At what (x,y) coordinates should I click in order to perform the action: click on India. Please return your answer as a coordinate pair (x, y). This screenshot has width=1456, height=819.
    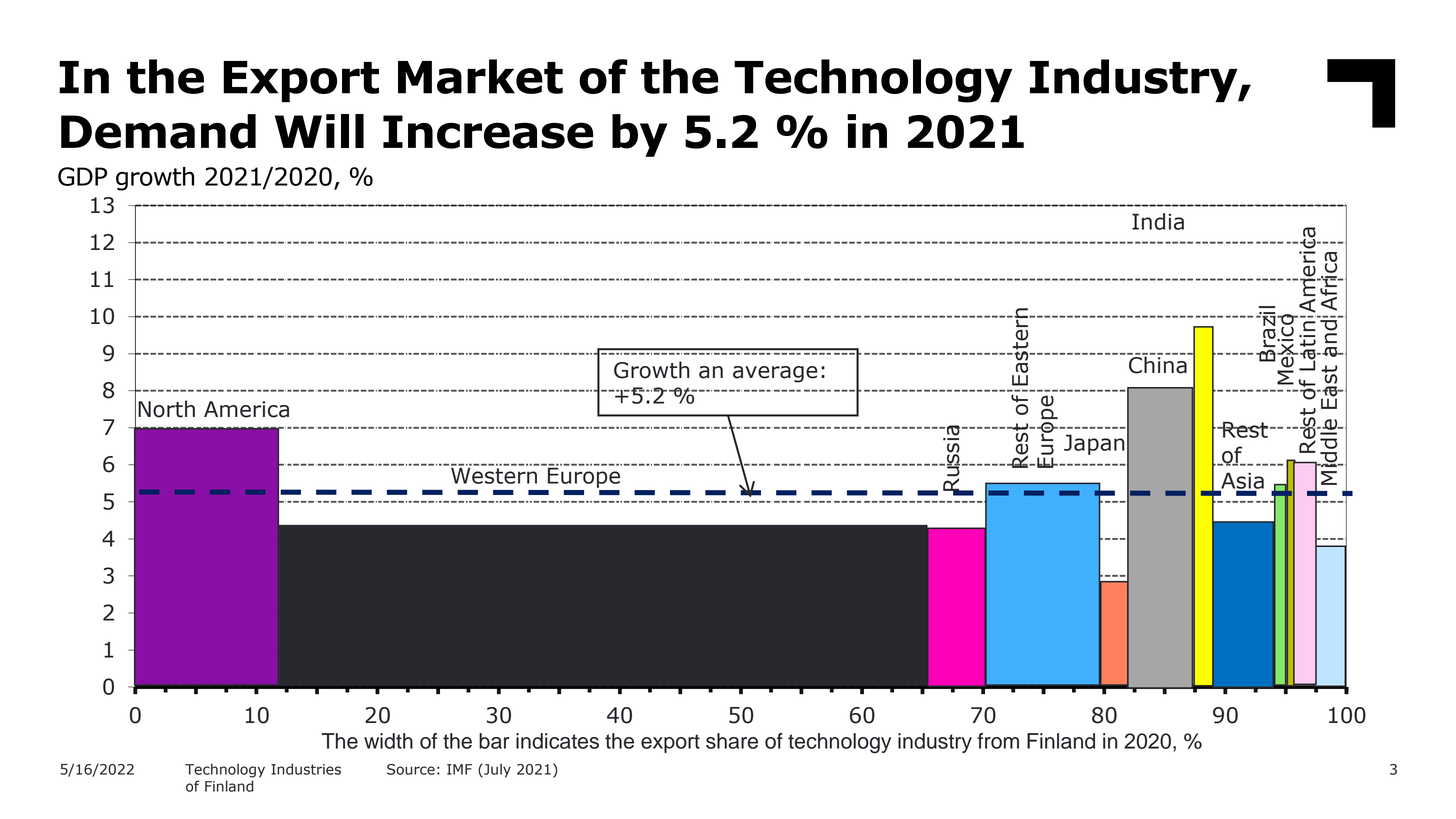
    Looking at the image, I should click on (1158, 221).
